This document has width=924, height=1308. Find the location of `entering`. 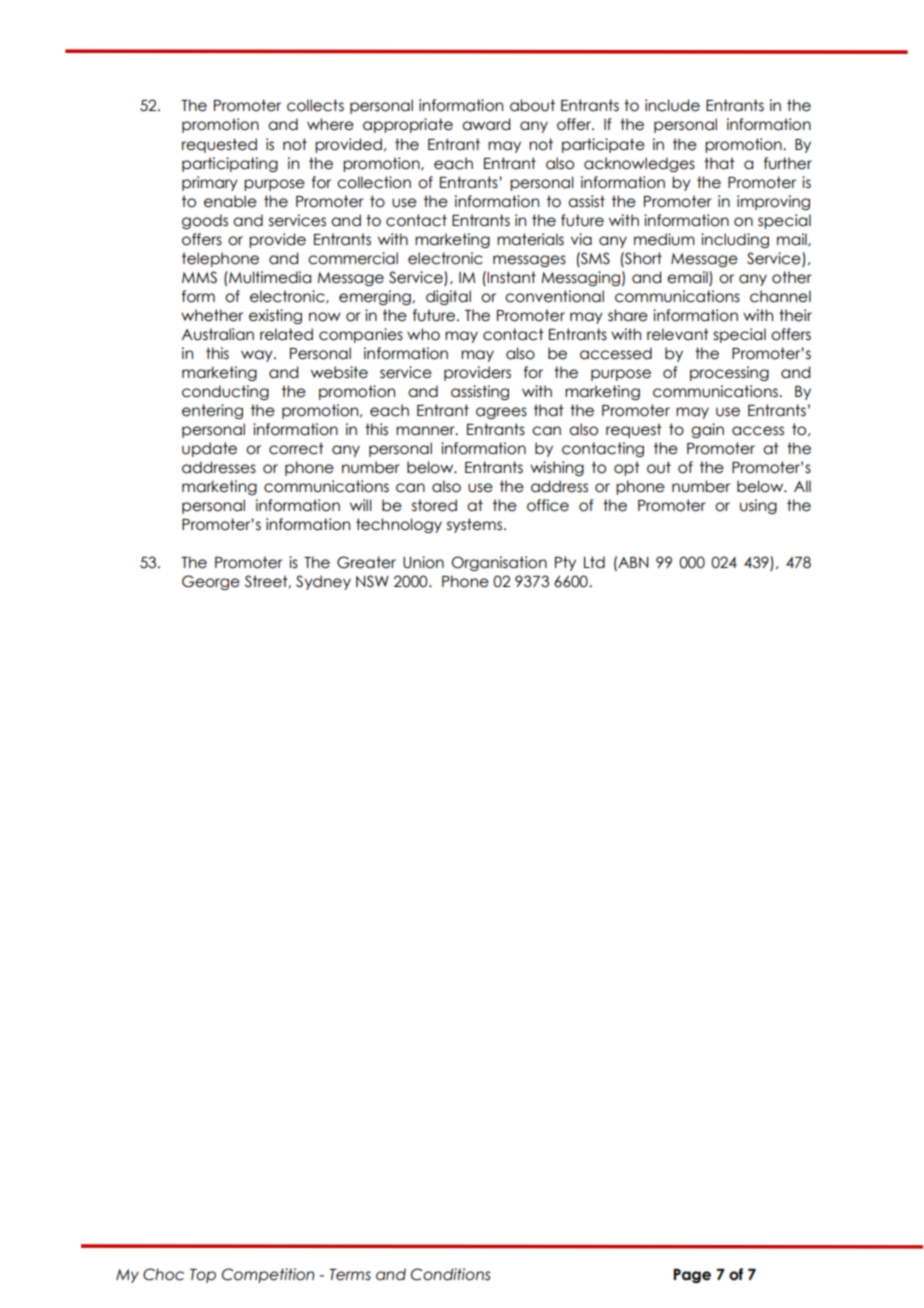

entering is located at coordinates (212, 411).
